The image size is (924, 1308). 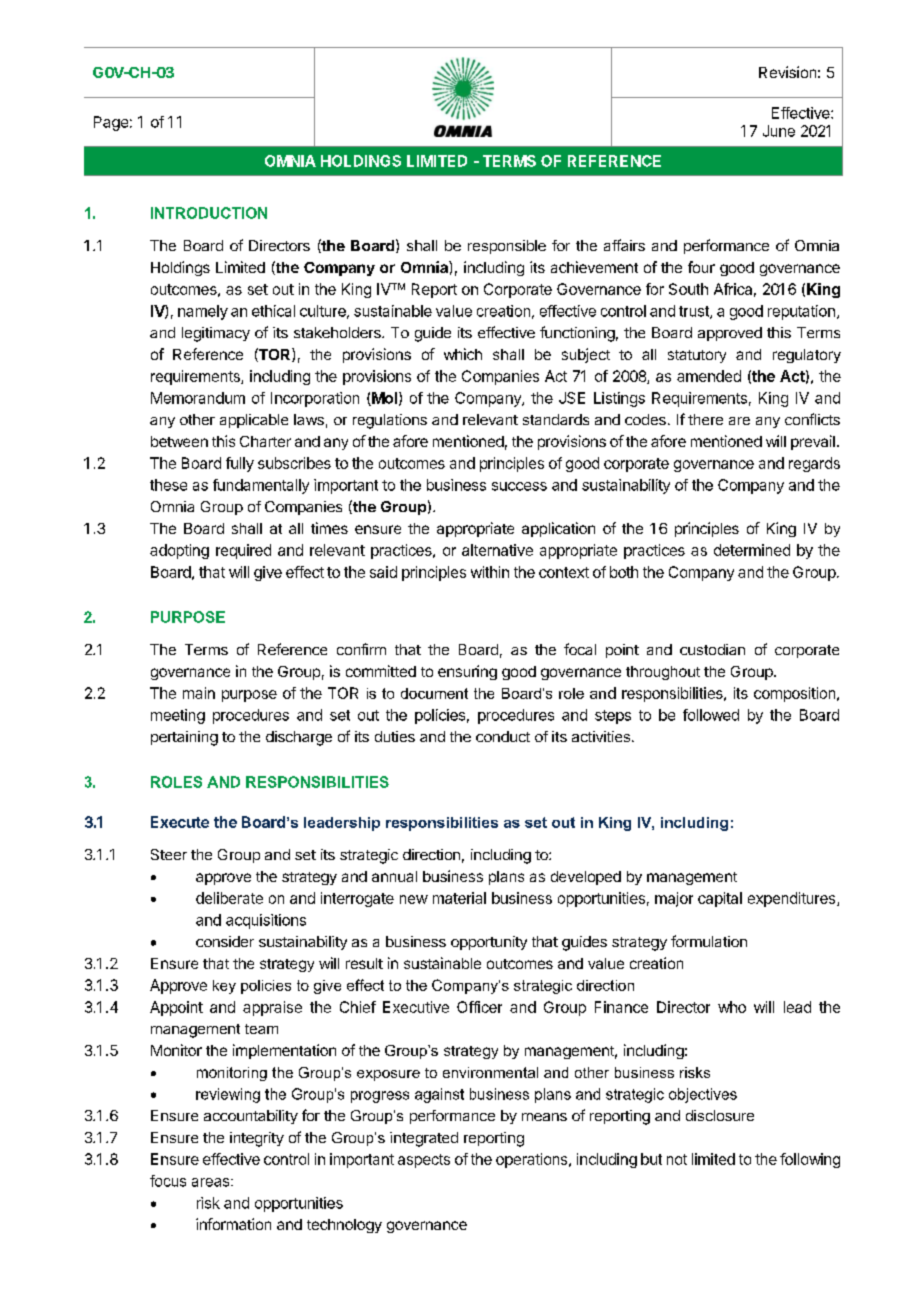 What do you see at coordinates (779, 131) in the screenshot?
I see `June` at bounding box center [779, 131].
